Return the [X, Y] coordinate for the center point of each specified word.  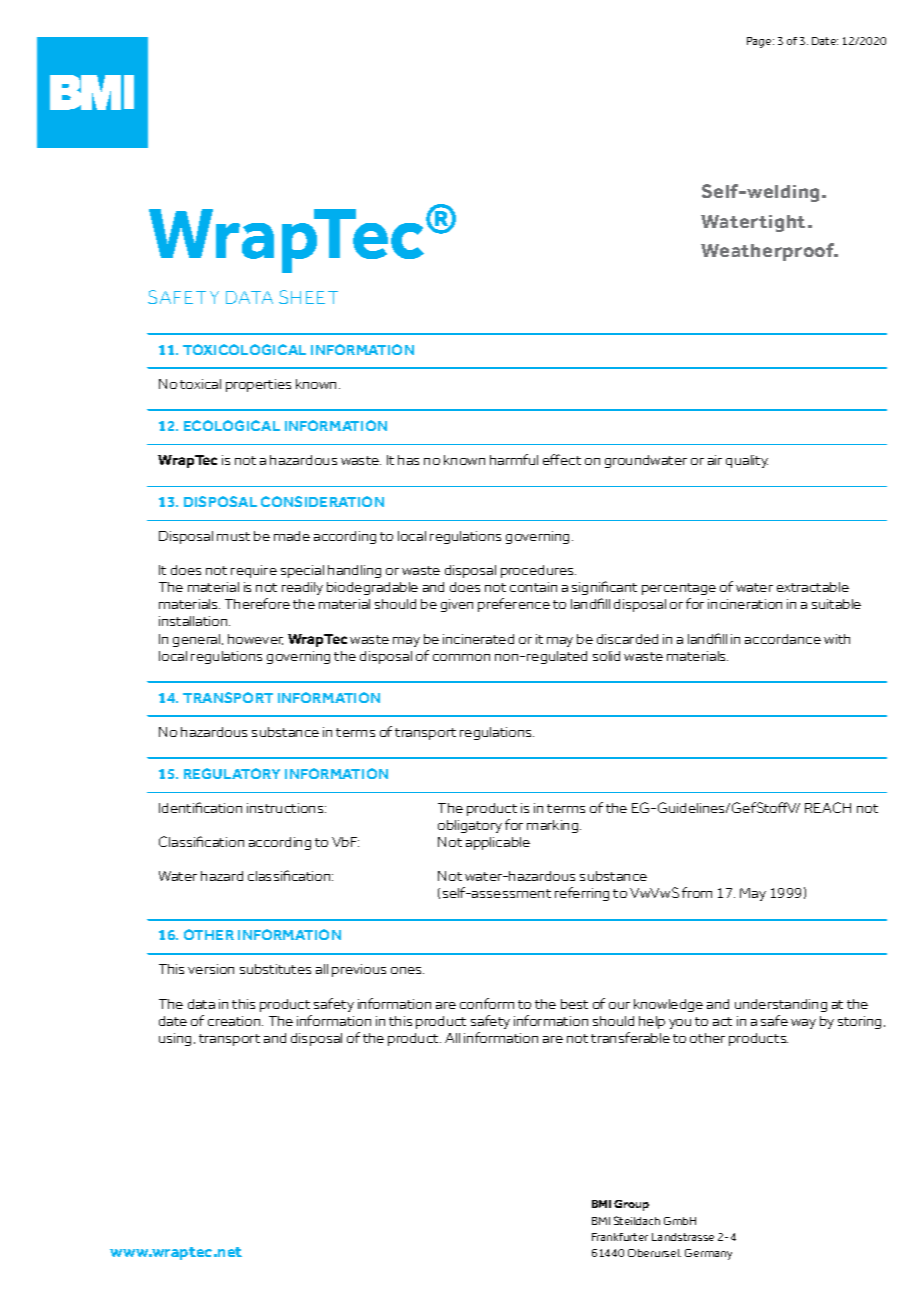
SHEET [308, 297]
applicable [498, 843]
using [177, 1039]
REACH [828, 807]
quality [747, 461]
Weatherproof [769, 252]
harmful [514, 459]
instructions [286, 808]
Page [760, 42]
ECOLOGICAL [232, 425]
